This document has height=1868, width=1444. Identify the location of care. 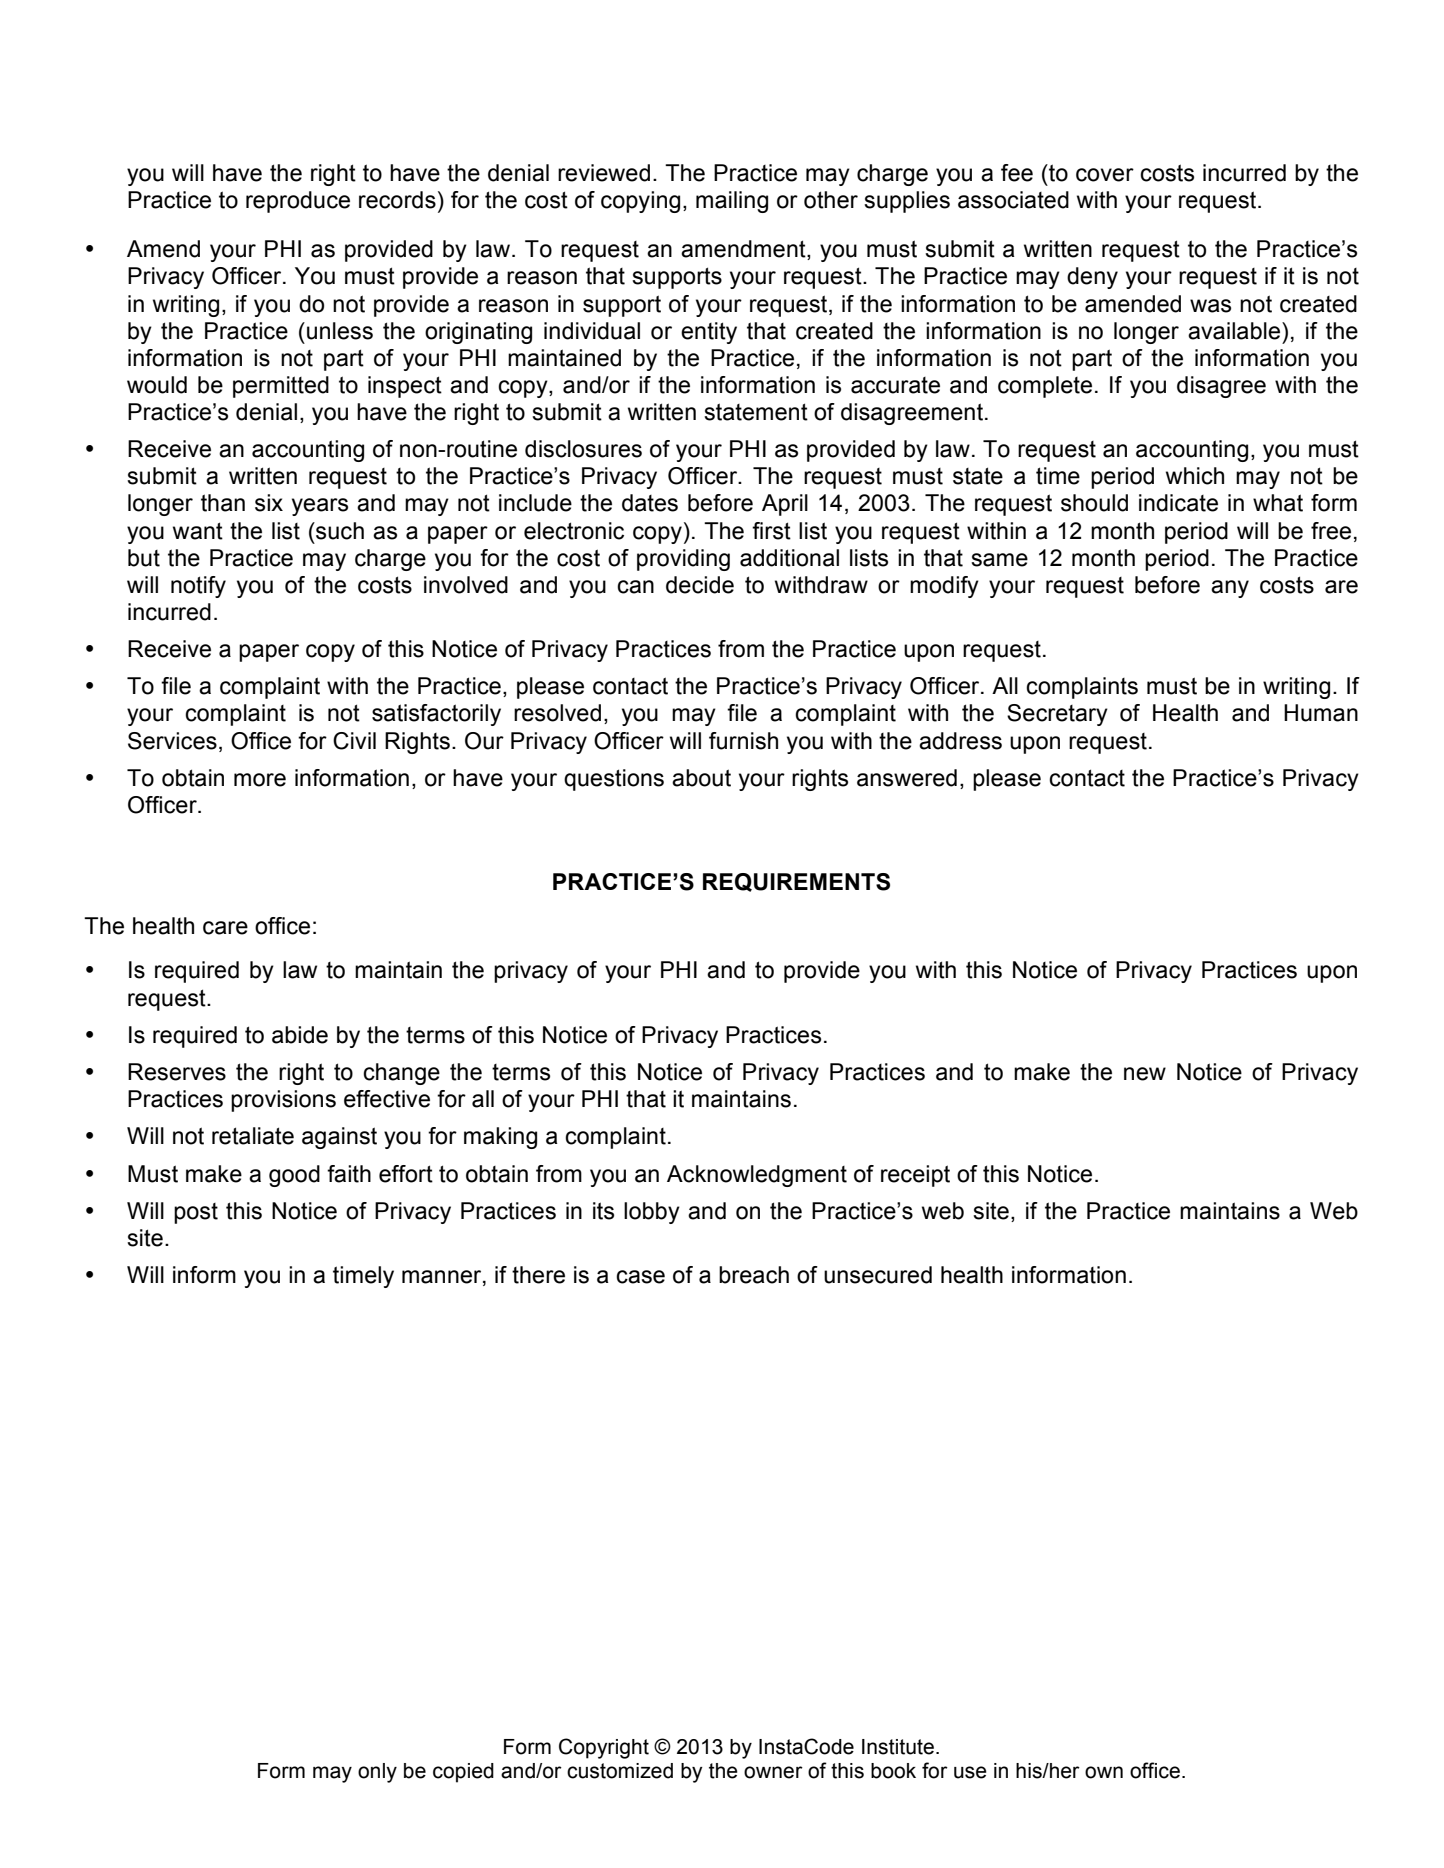
(225, 928).
